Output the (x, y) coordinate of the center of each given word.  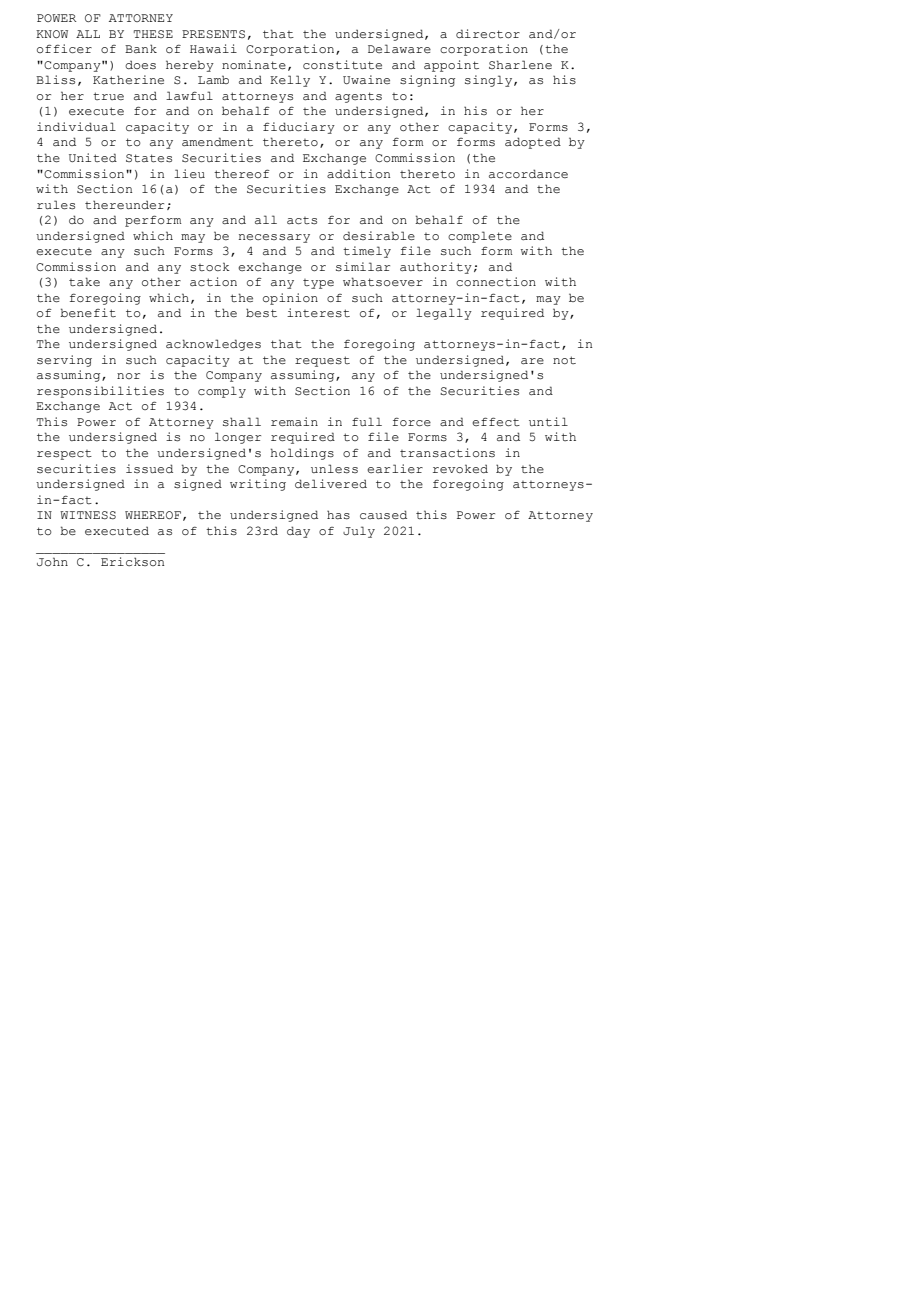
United (93, 157)
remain (294, 422)
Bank (141, 48)
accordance (528, 174)
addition (359, 174)
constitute (342, 65)
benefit (88, 313)
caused (383, 515)
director (488, 34)
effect (496, 421)
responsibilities (100, 392)
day (298, 532)
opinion (290, 299)
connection (496, 281)
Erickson (133, 561)
